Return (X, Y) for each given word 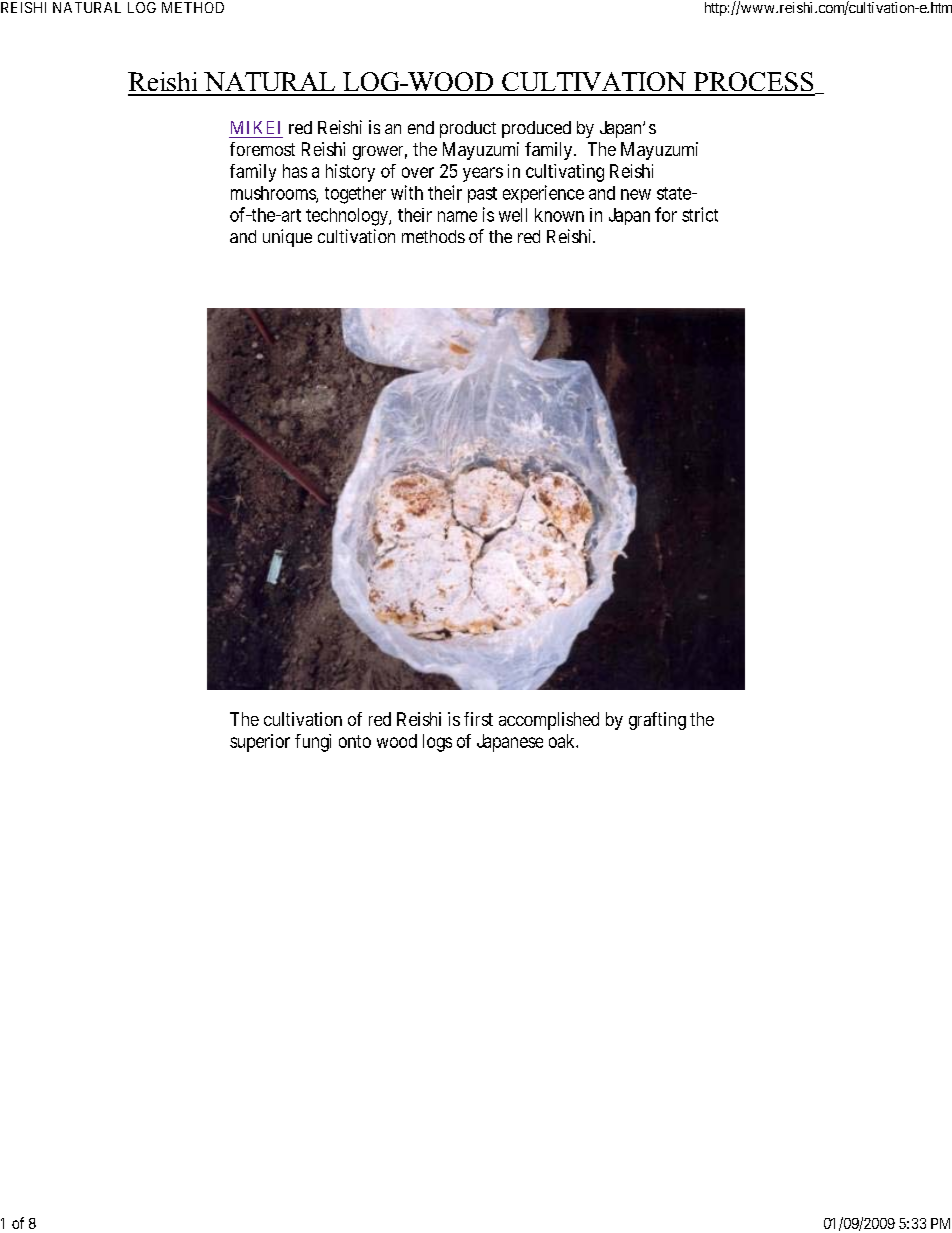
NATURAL (87, 7)
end (421, 127)
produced (536, 129)
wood (397, 741)
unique (287, 238)
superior (260, 743)
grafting (657, 721)
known (559, 215)
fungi (313, 743)
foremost (262, 149)
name (457, 216)
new (636, 194)
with (407, 192)
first (478, 719)
